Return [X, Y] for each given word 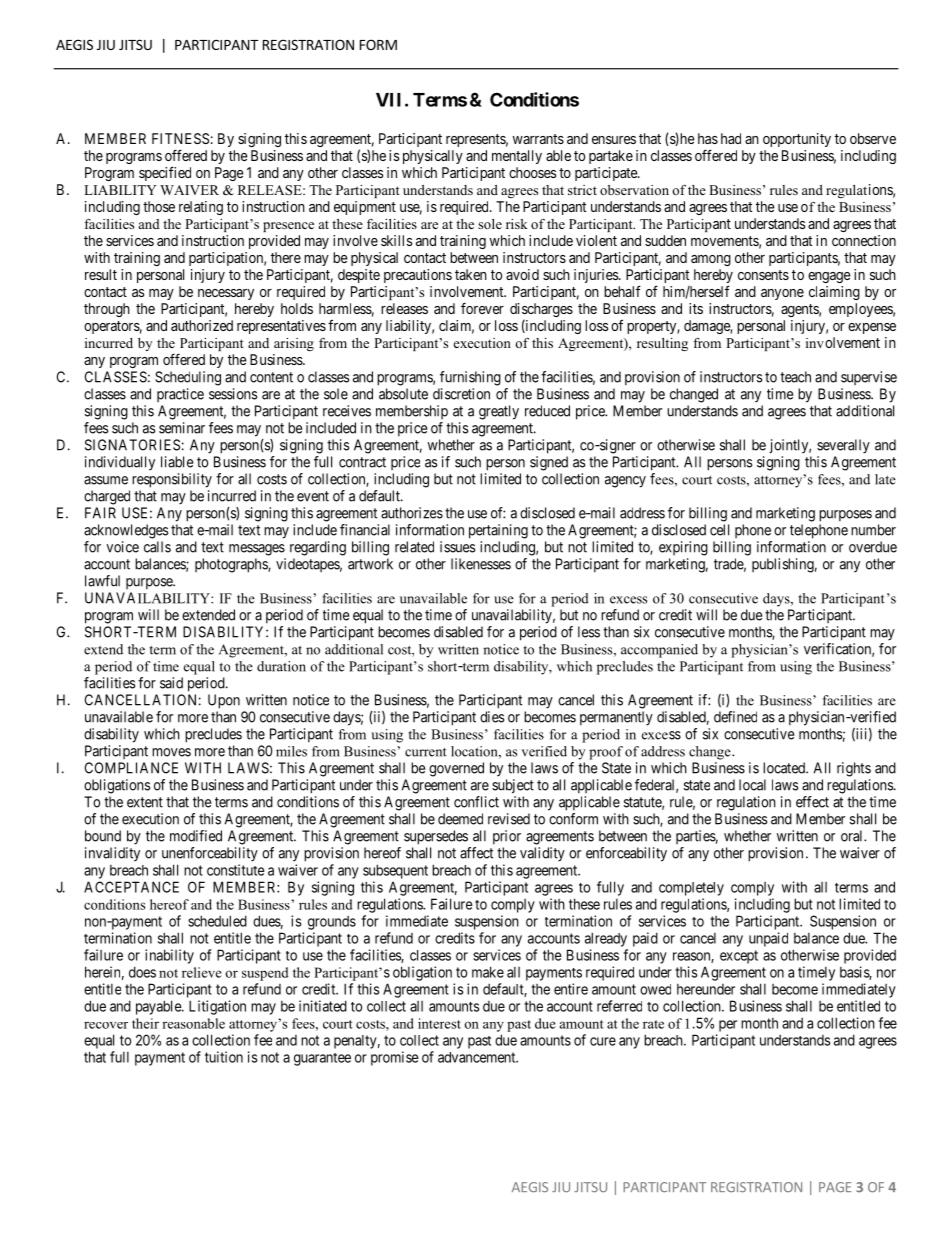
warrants [538, 139]
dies [492, 717]
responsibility [172, 480]
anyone [782, 294]
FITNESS [180, 138]
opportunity [797, 140]
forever [482, 308]
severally [843, 446]
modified [196, 836]
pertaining [498, 531]
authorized [202, 325]
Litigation [217, 1007]
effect [812, 802]
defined [735, 717]
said [171, 683]
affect [476, 853]
